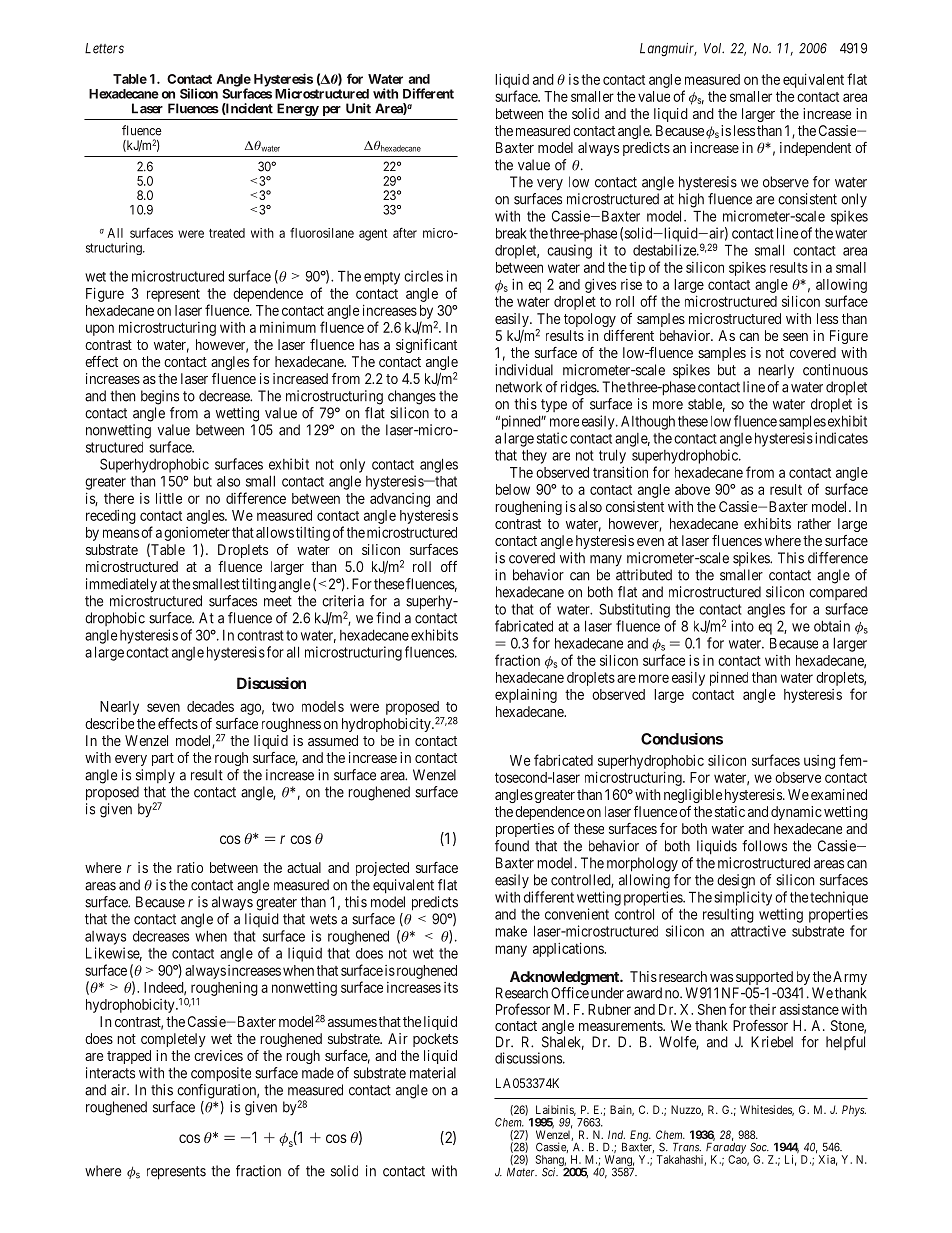 This page has height=1233, width=952. I want to click on Vol, so click(714, 48).
